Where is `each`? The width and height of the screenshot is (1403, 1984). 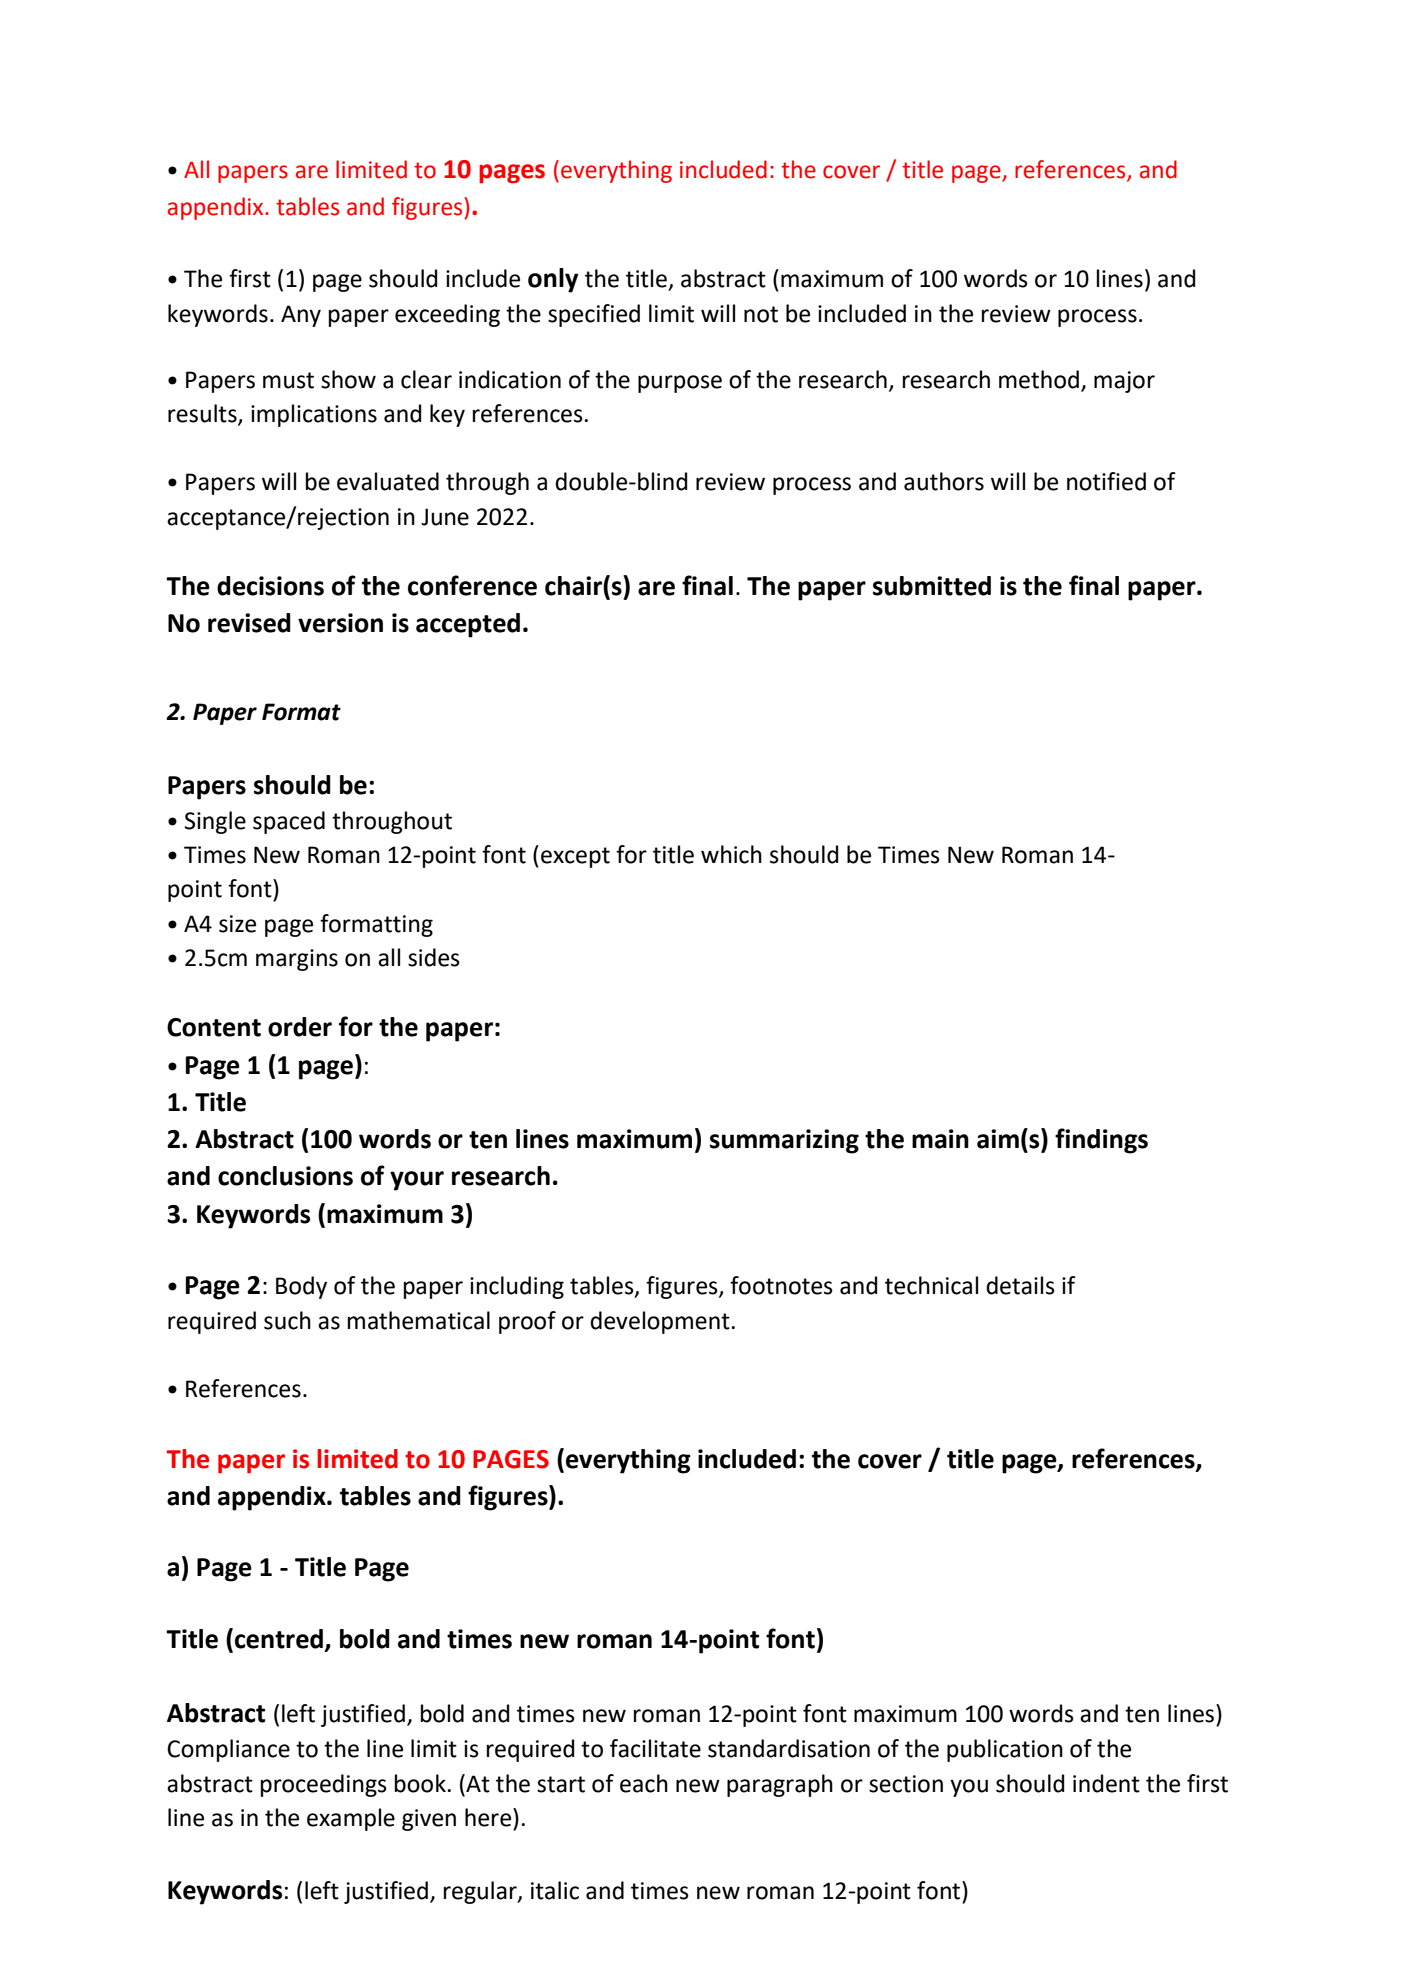 each is located at coordinates (644, 1783).
